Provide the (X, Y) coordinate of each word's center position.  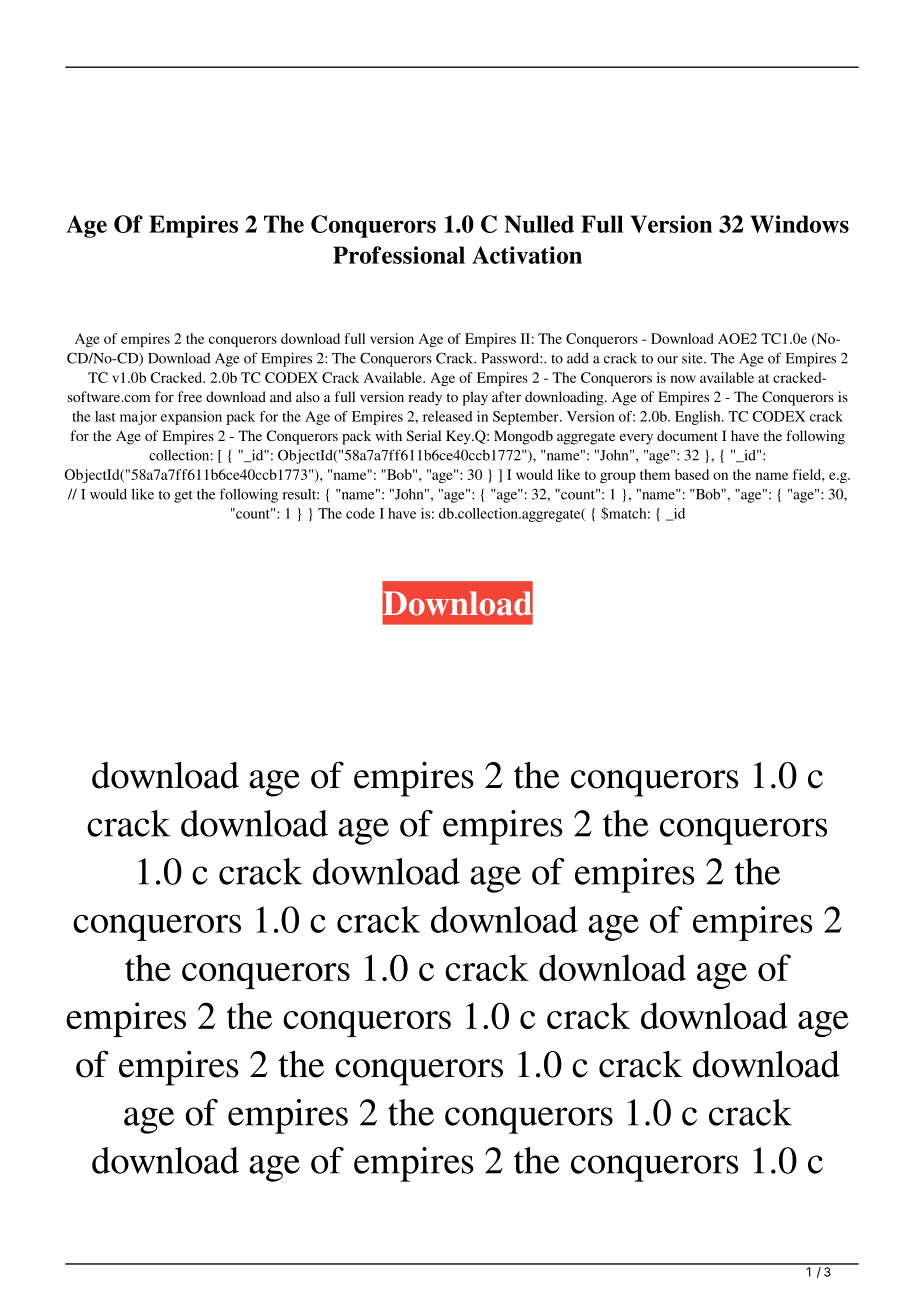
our (667, 360)
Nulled (539, 224)
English (699, 418)
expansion (191, 418)
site (693, 358)
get (183, 496)
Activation (527, 255)
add (578, 358)
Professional (399, 255)
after (506, 396)
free (190, 396)
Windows (799, 224)
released (448, 416)
